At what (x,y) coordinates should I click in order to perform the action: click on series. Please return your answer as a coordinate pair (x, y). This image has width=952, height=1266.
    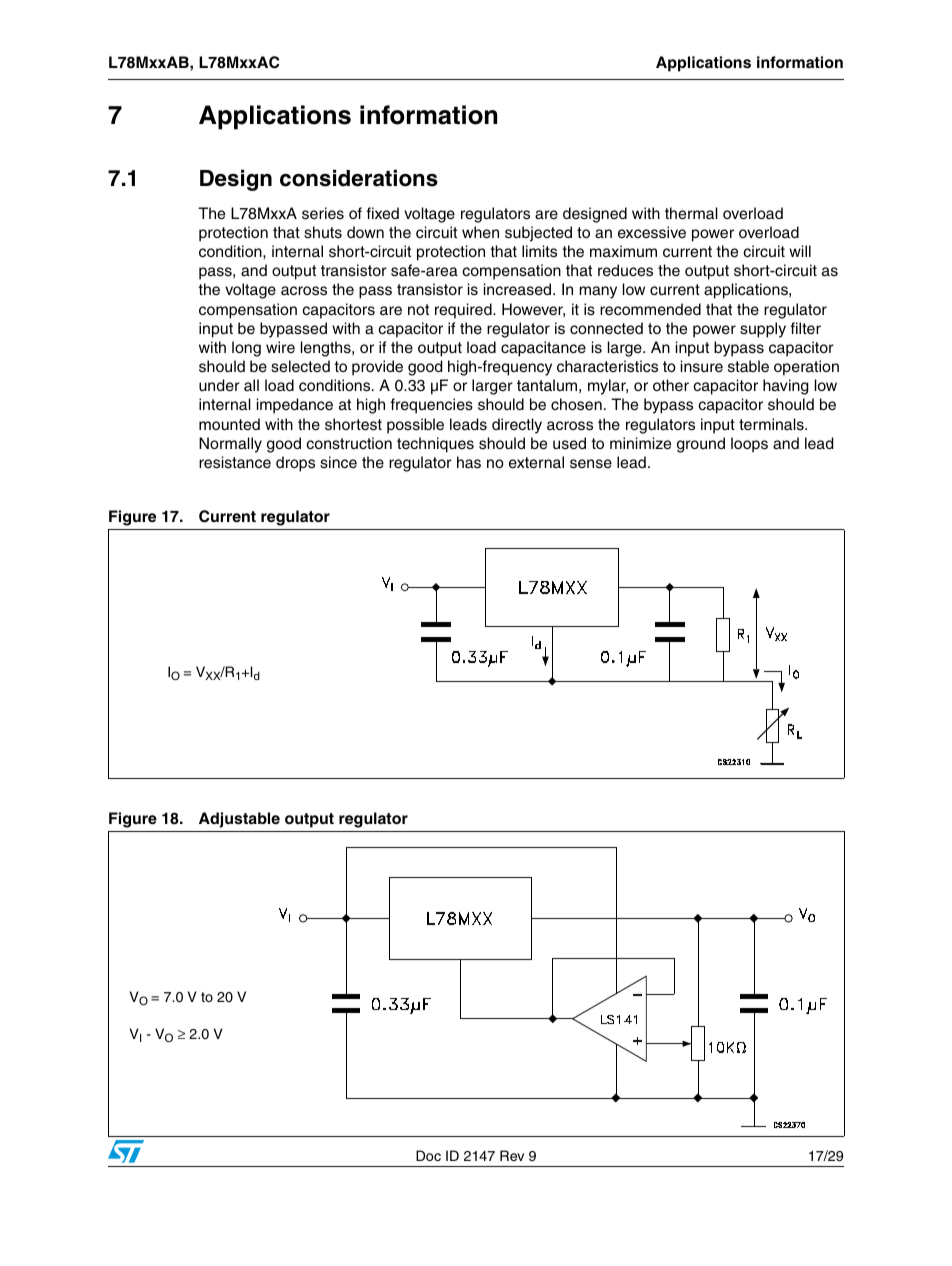
    Looking at the image, I should click on (323, 213).
